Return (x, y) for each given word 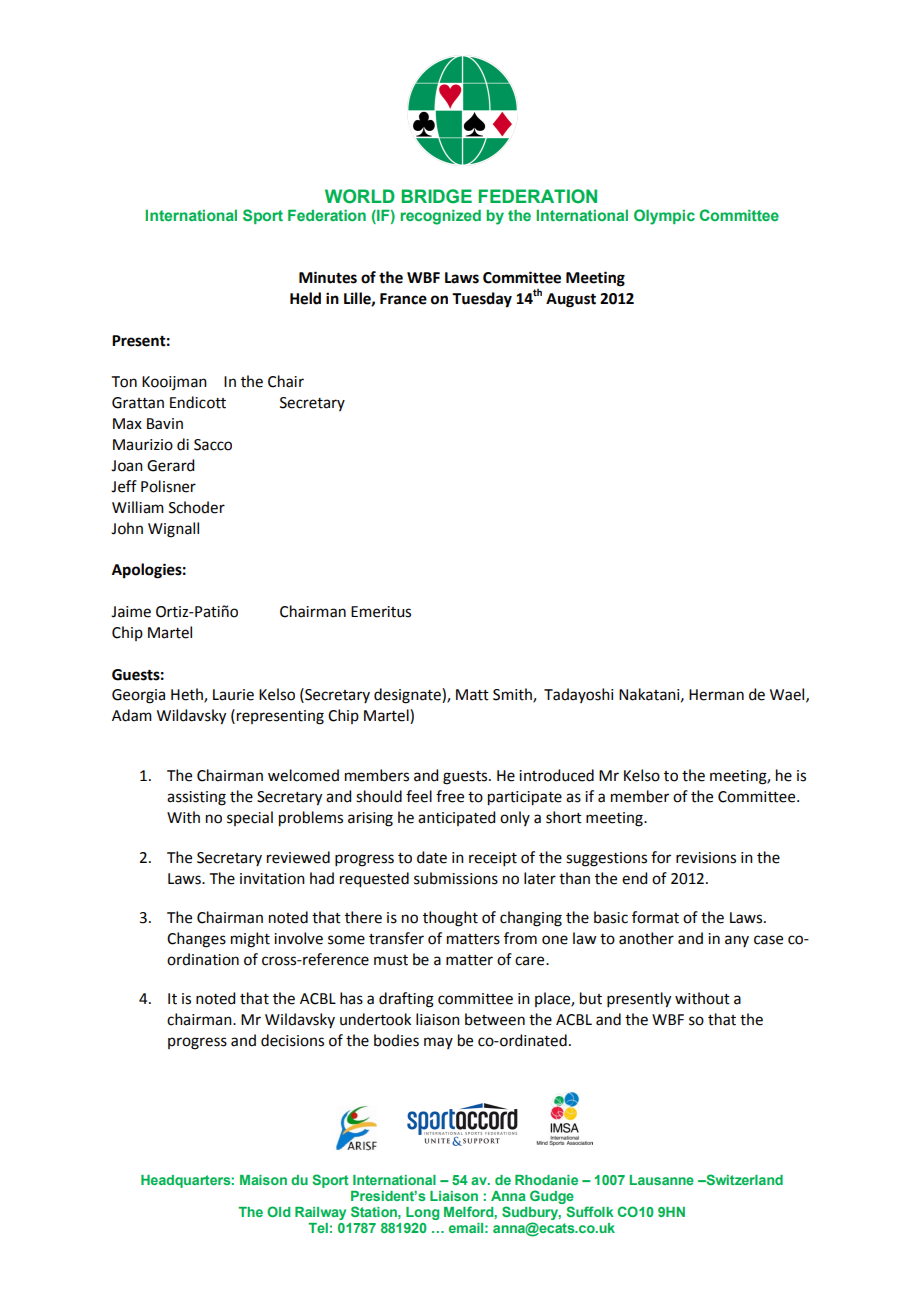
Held (305, 298)
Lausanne (662, 1180)
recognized (440, 217)
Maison (263, 1180)
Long (422, 1213)
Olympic (664, 217)
